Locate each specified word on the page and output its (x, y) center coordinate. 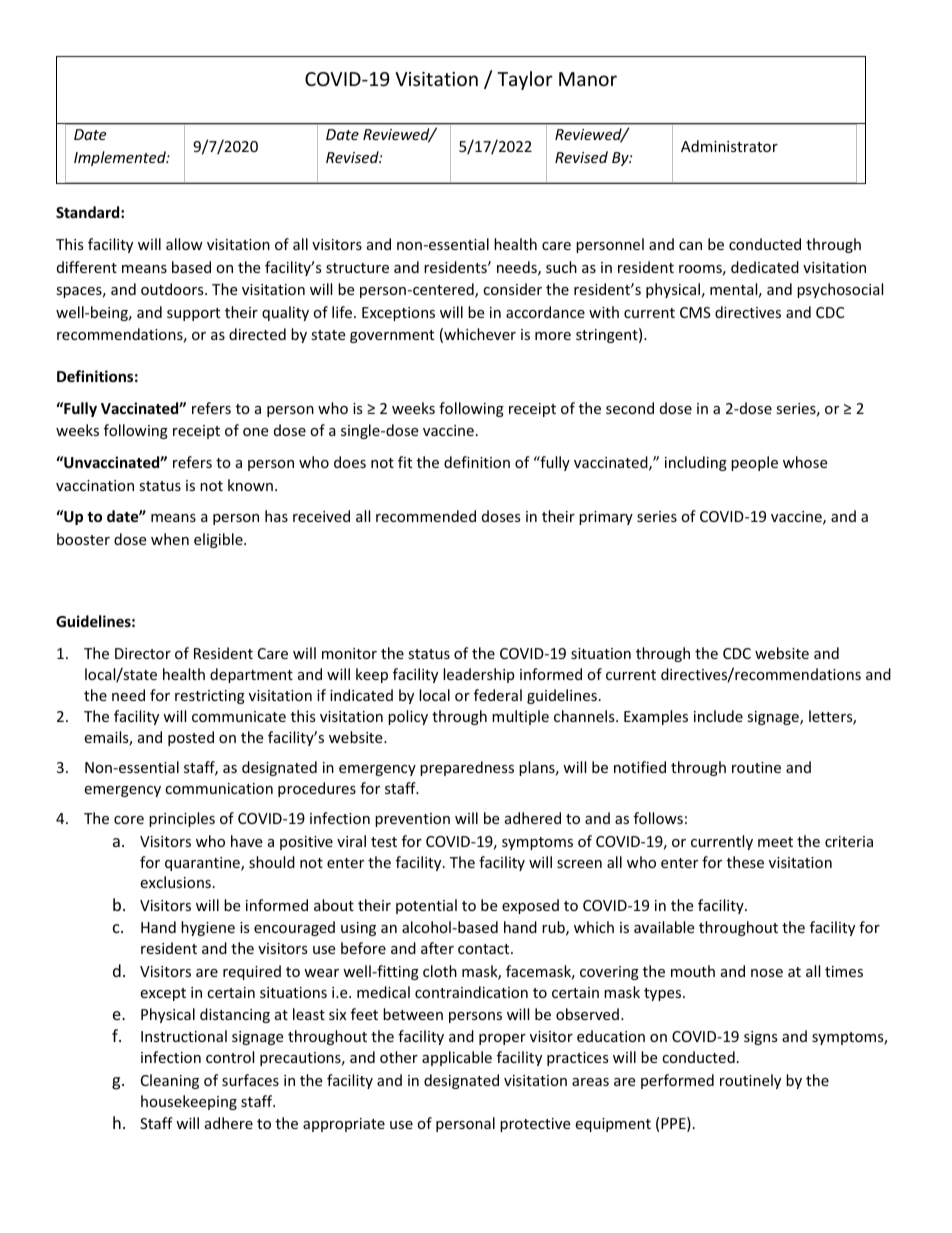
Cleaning (170, 1081)
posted (191, 738)
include (718, 716)
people (754, 463)
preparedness (467, 768)
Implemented (121, 158)
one (255, 432)
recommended (426, 516)
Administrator (729, 146)
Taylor (525, 80)
